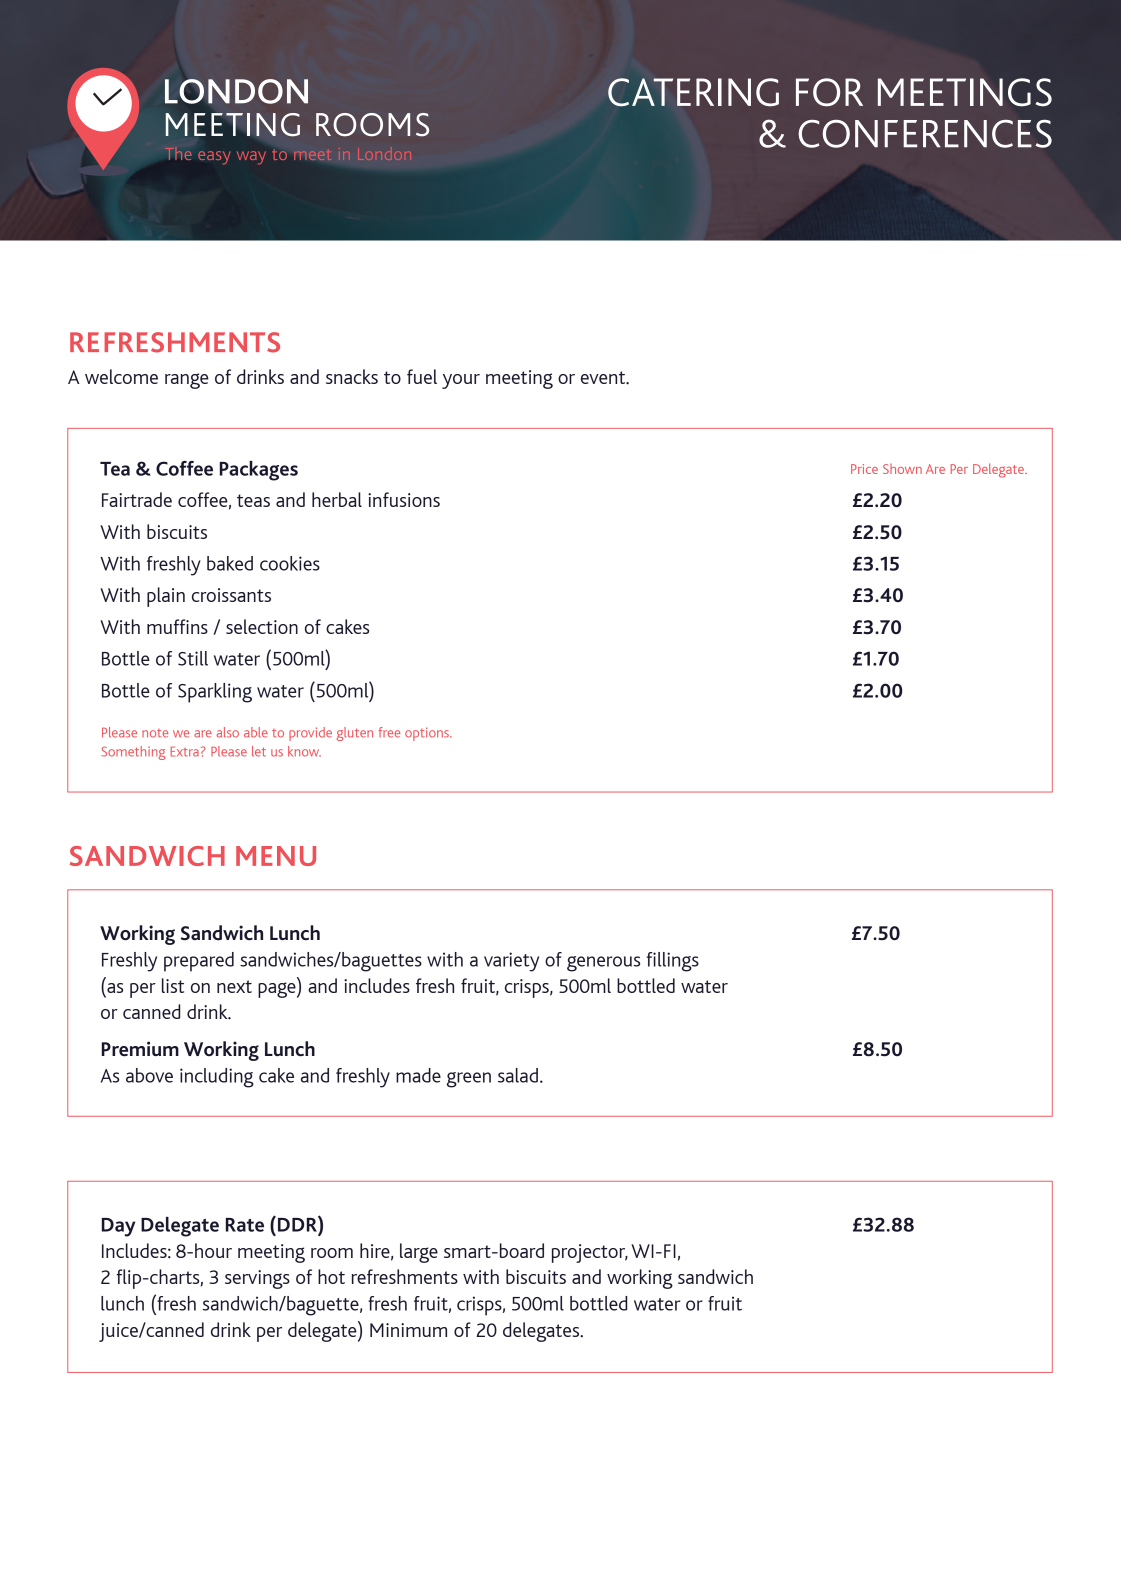  I want to click on Shown, so click(902, 469).
